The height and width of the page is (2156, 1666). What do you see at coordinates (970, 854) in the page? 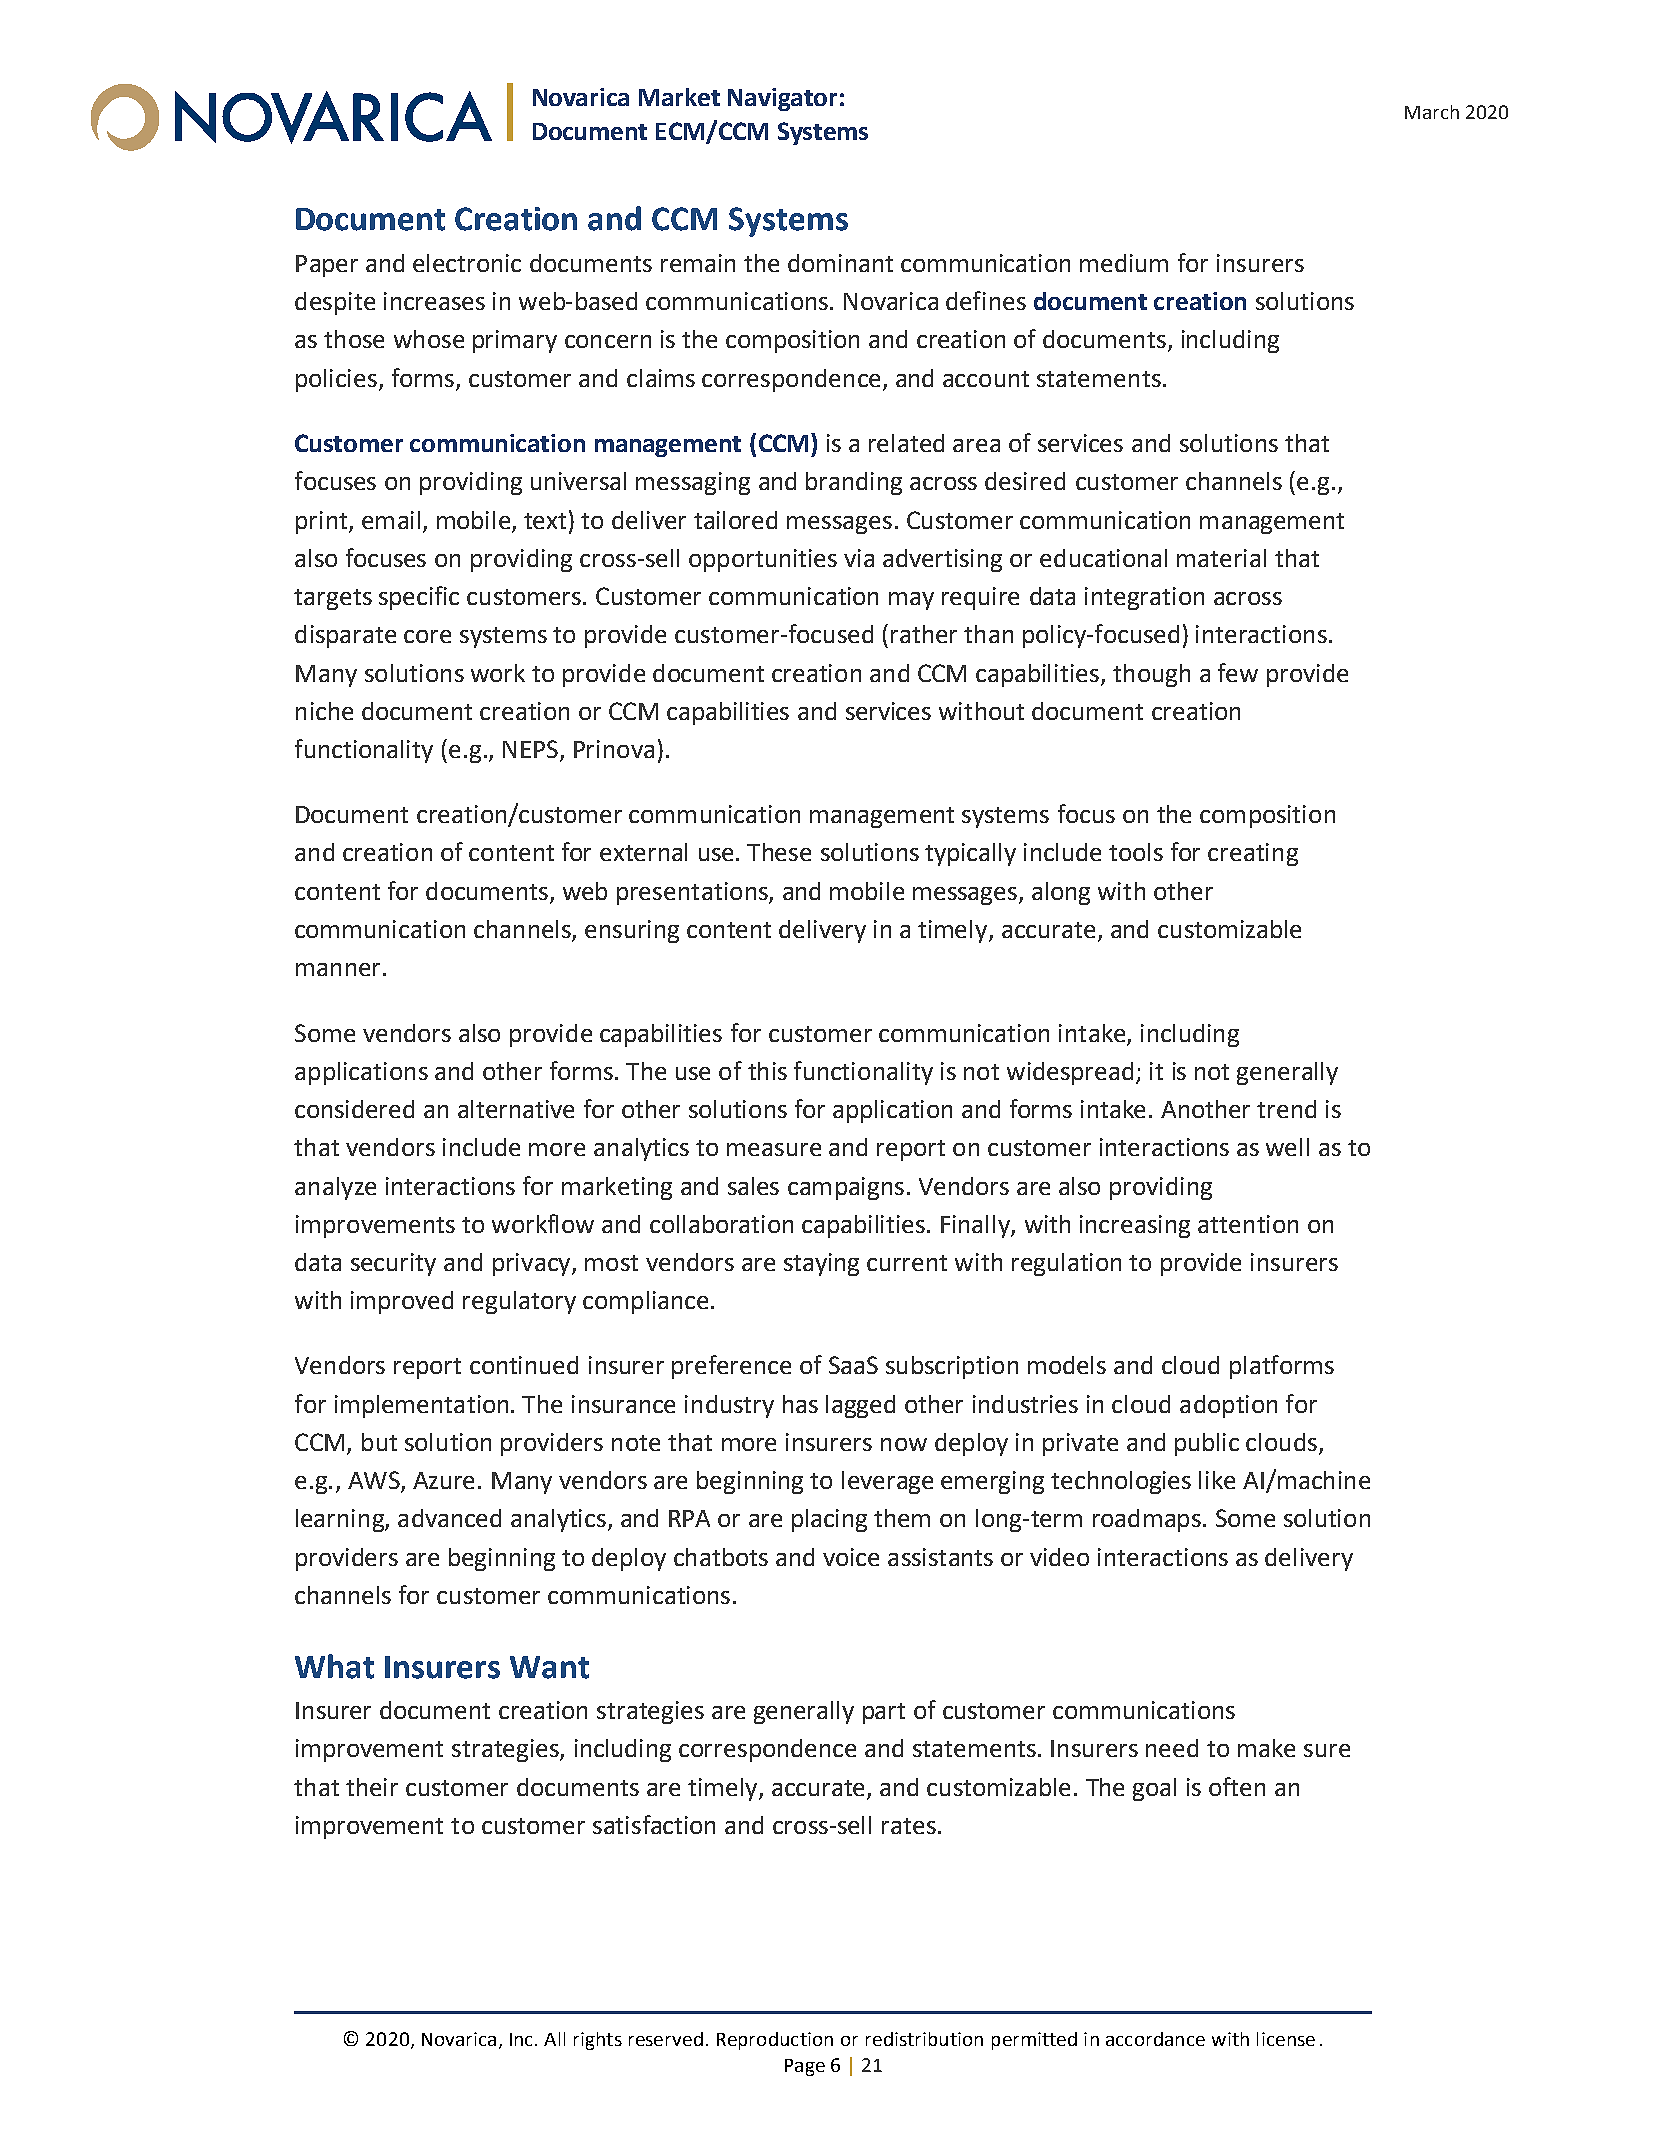
I see `typically` at bounding box center [970, 854].
